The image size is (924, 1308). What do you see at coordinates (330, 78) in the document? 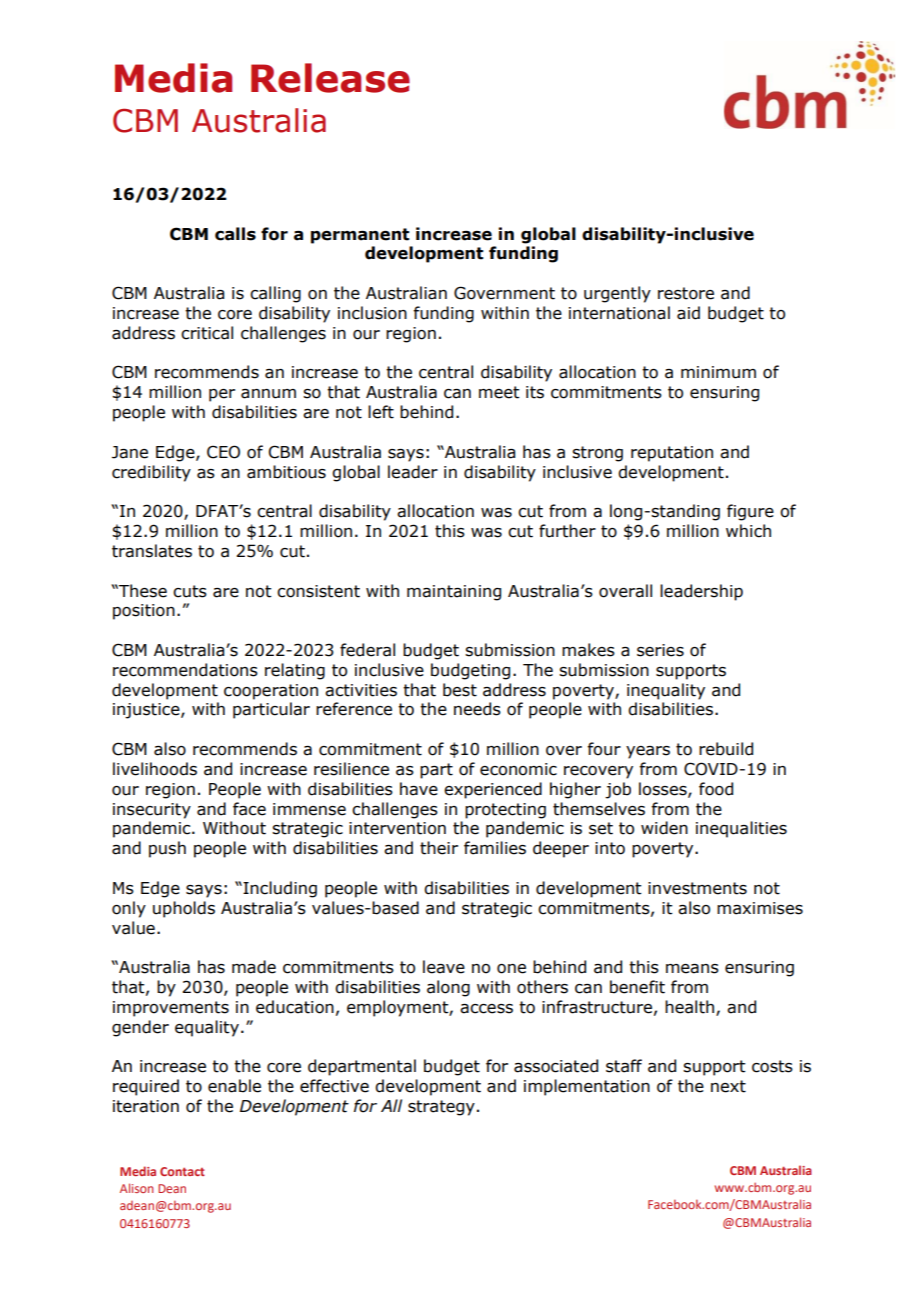
I see `Release` at bounding box center [330, 78].
